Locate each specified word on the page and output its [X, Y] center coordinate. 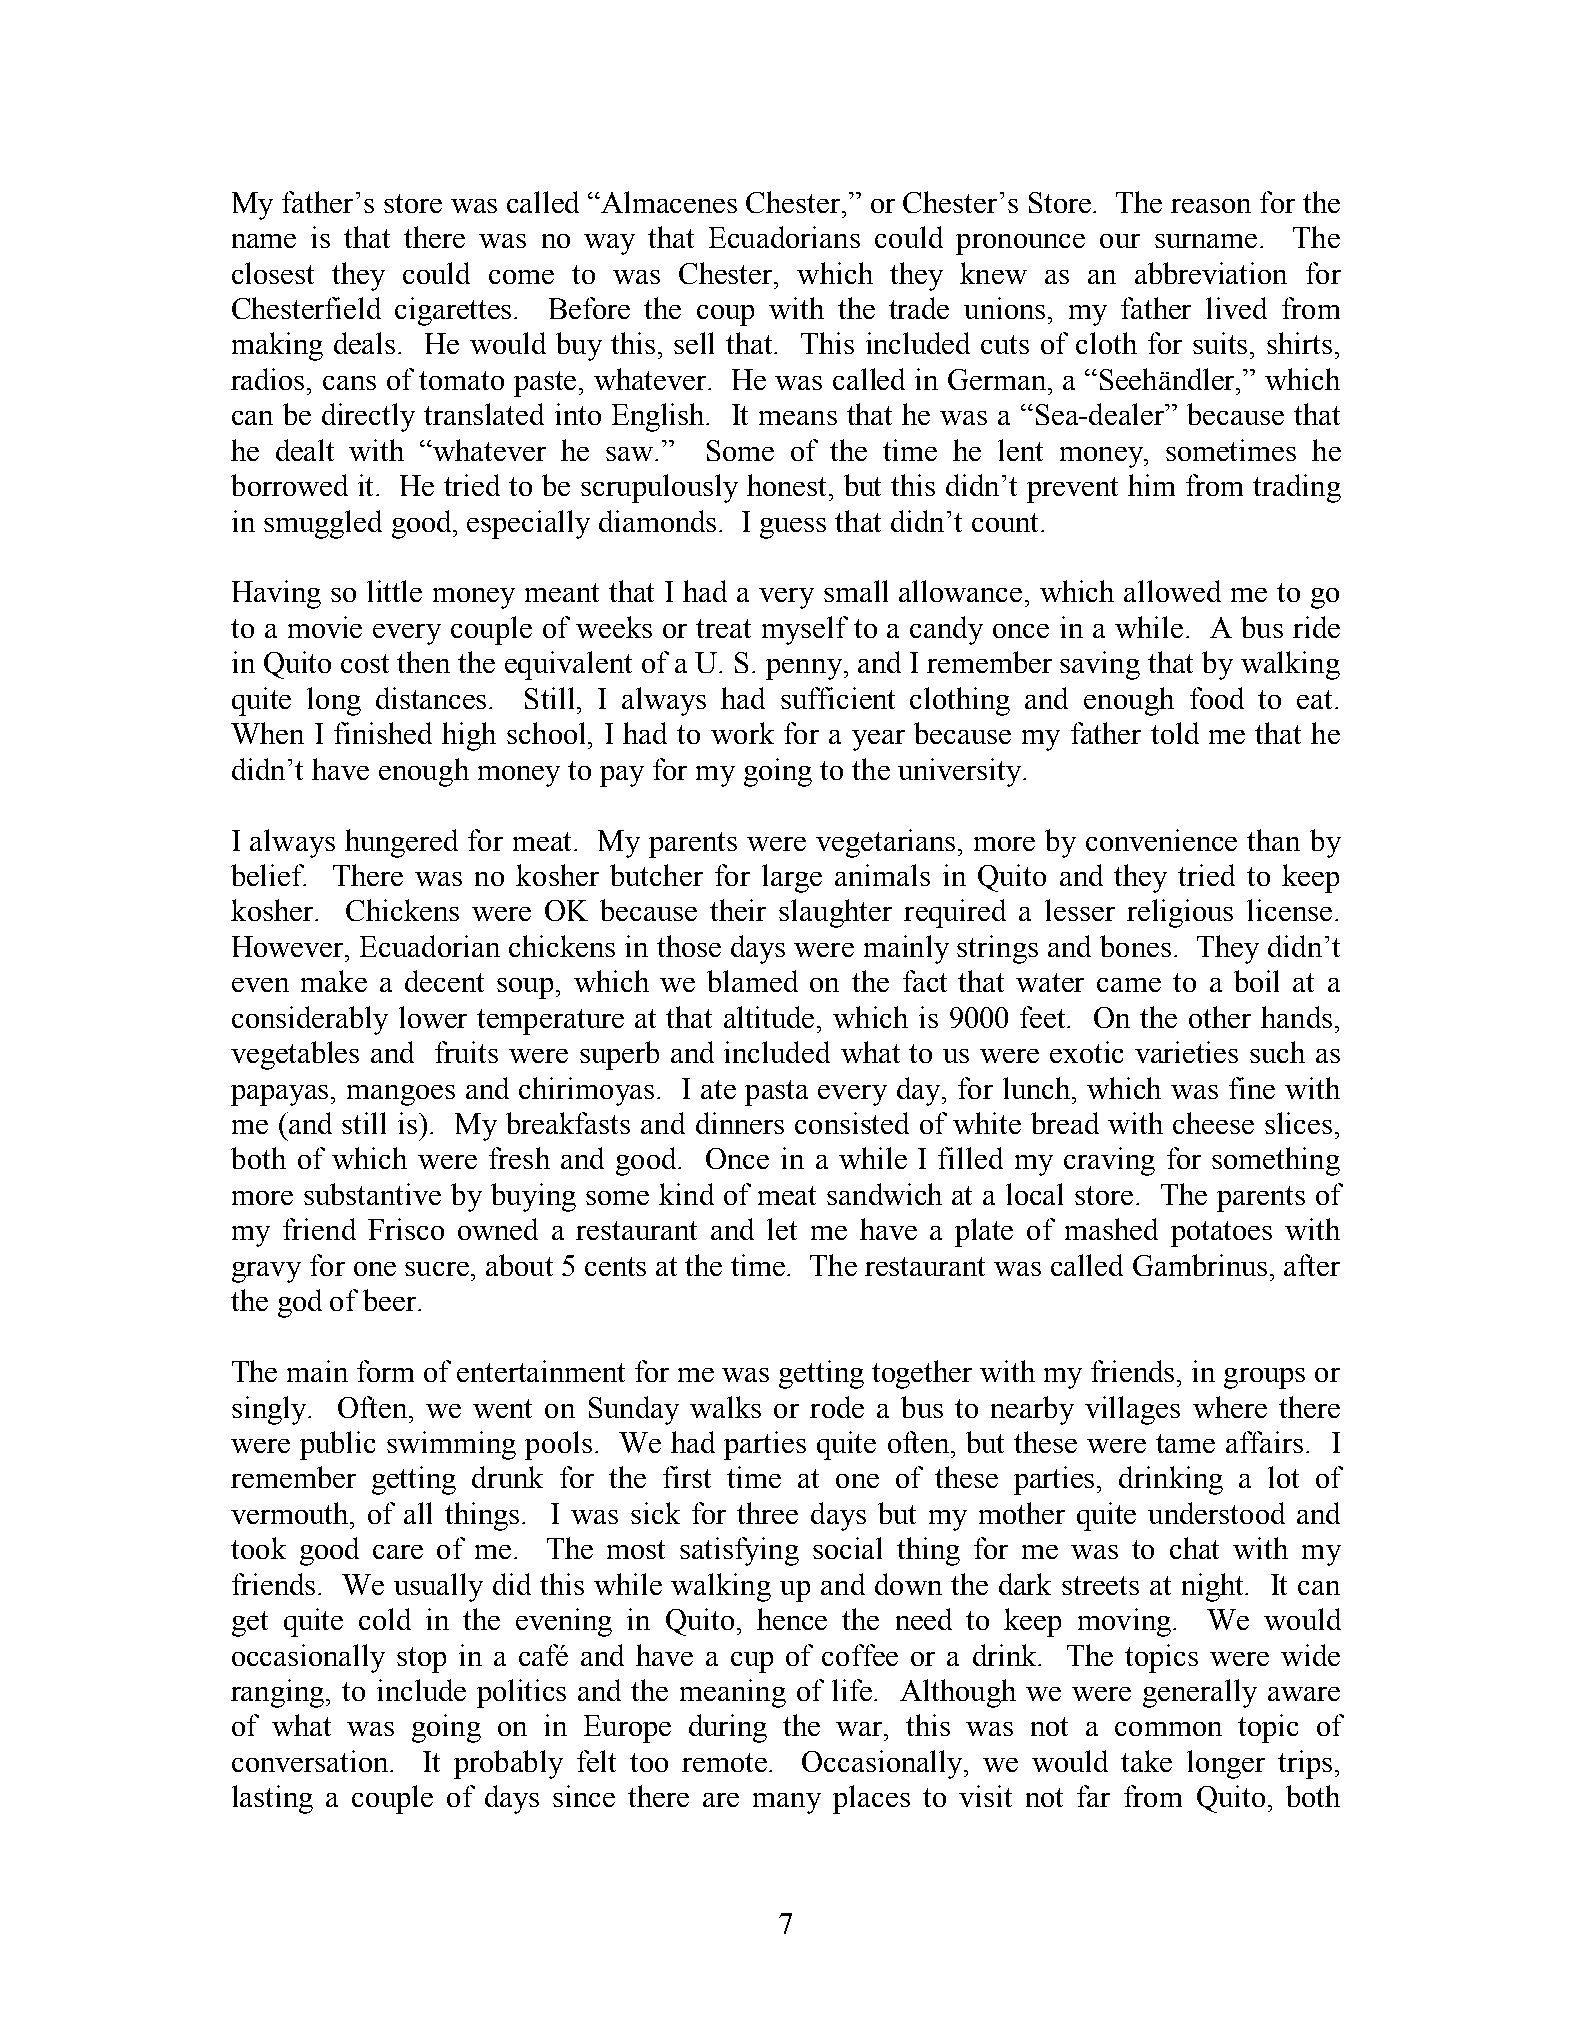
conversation [311, 1761]
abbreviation [1211, 273]
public [337, 1445]
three [767, 1513]
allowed [1172, 591]
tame [1185, 1443]
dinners [740, 1123]
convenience [1161, 840]
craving [1109, 1161]
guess [793, 528]
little [394, 591]
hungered [401, 843]
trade [919, 308]
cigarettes [455, 311]
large [792, 878]
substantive [372, 1194]
